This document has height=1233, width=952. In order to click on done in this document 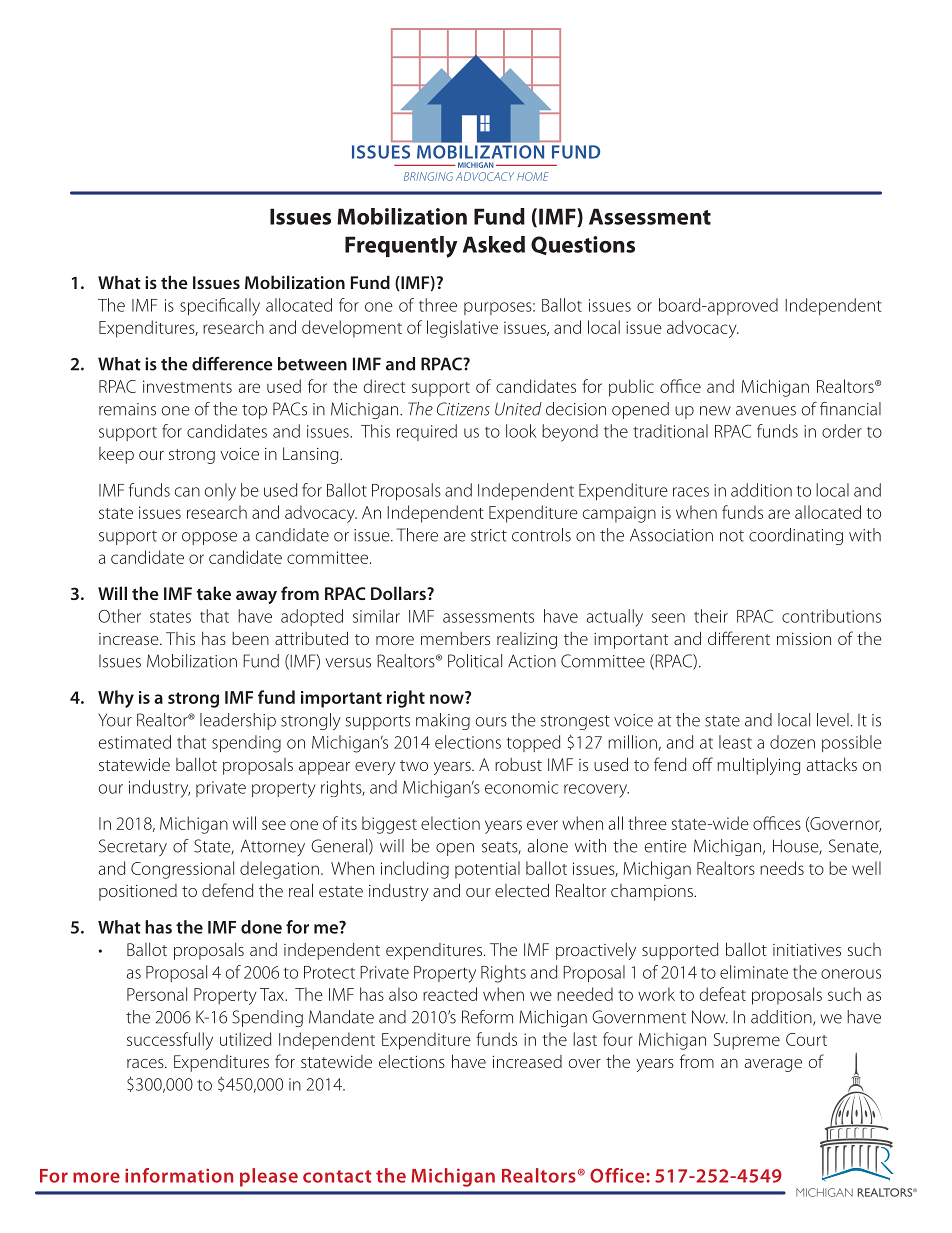, I will do `click(261, 927)`.
